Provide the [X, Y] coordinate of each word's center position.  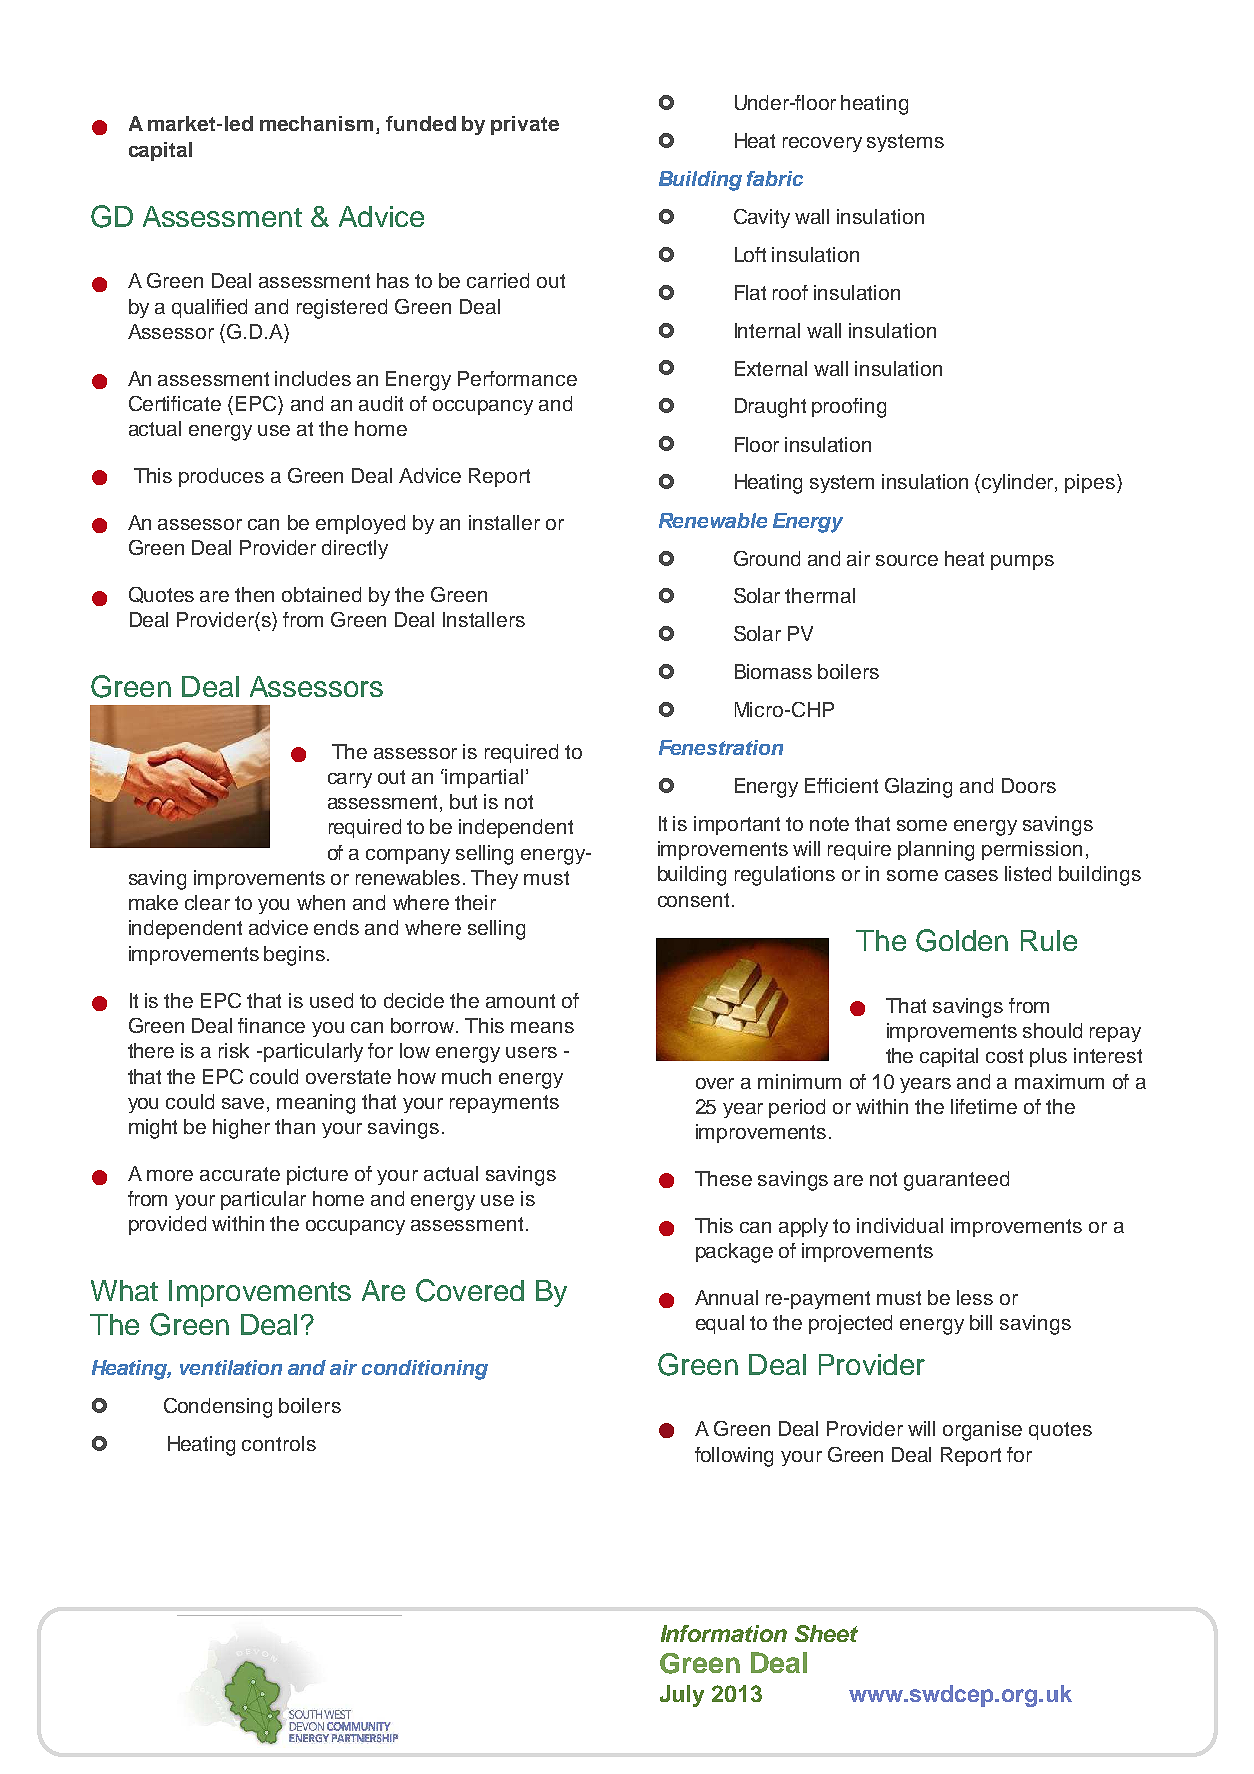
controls [279, 1443]
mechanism [316, 123]
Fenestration [721, 747]
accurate [240, 1174]
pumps [1022, 562]
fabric [775, 178]
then [254, 594]
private [525, 125]
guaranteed [956, 1181]
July [682, 1696]
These [723, 1178]
